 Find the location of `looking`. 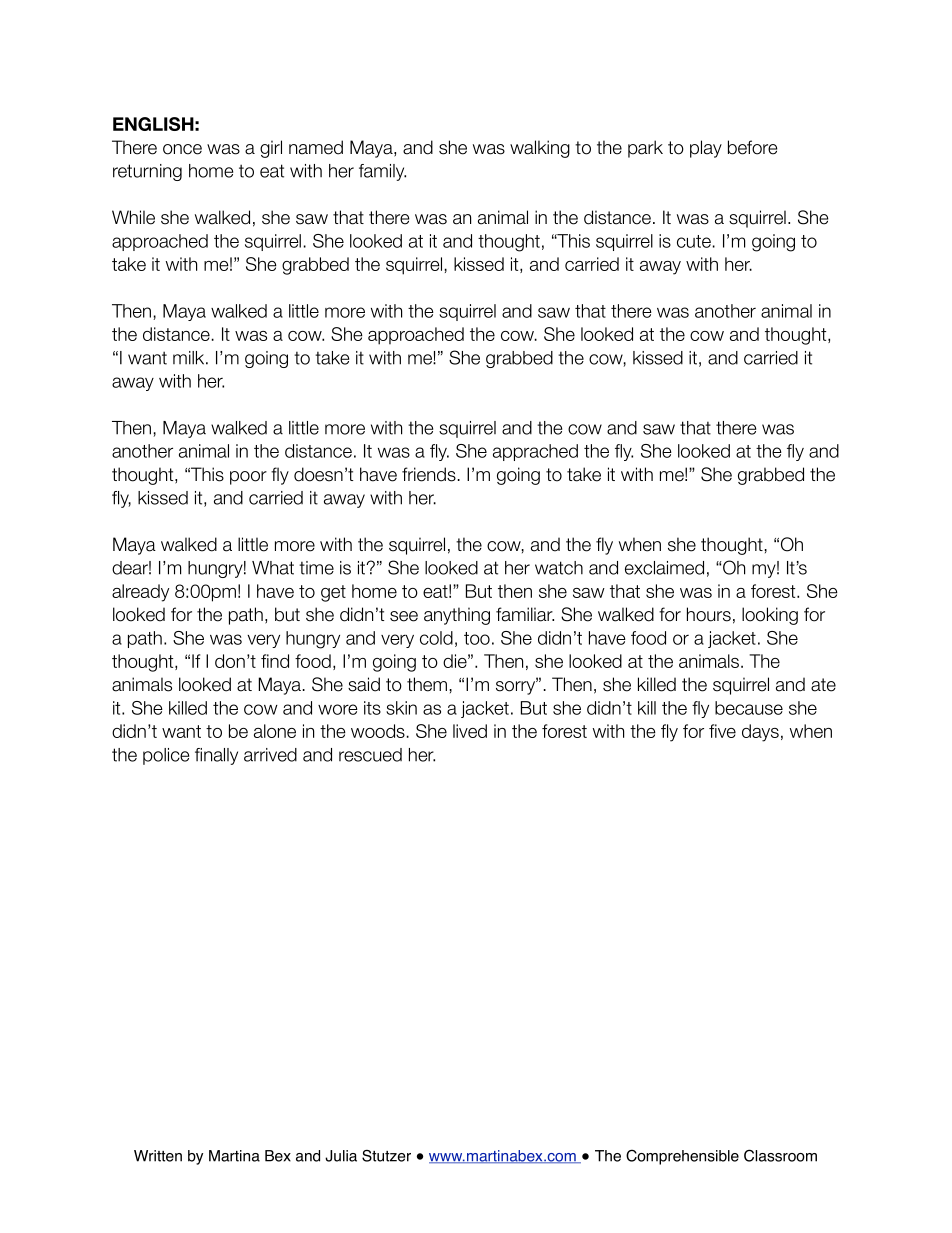

looking is located at coordinates (770, 616).
